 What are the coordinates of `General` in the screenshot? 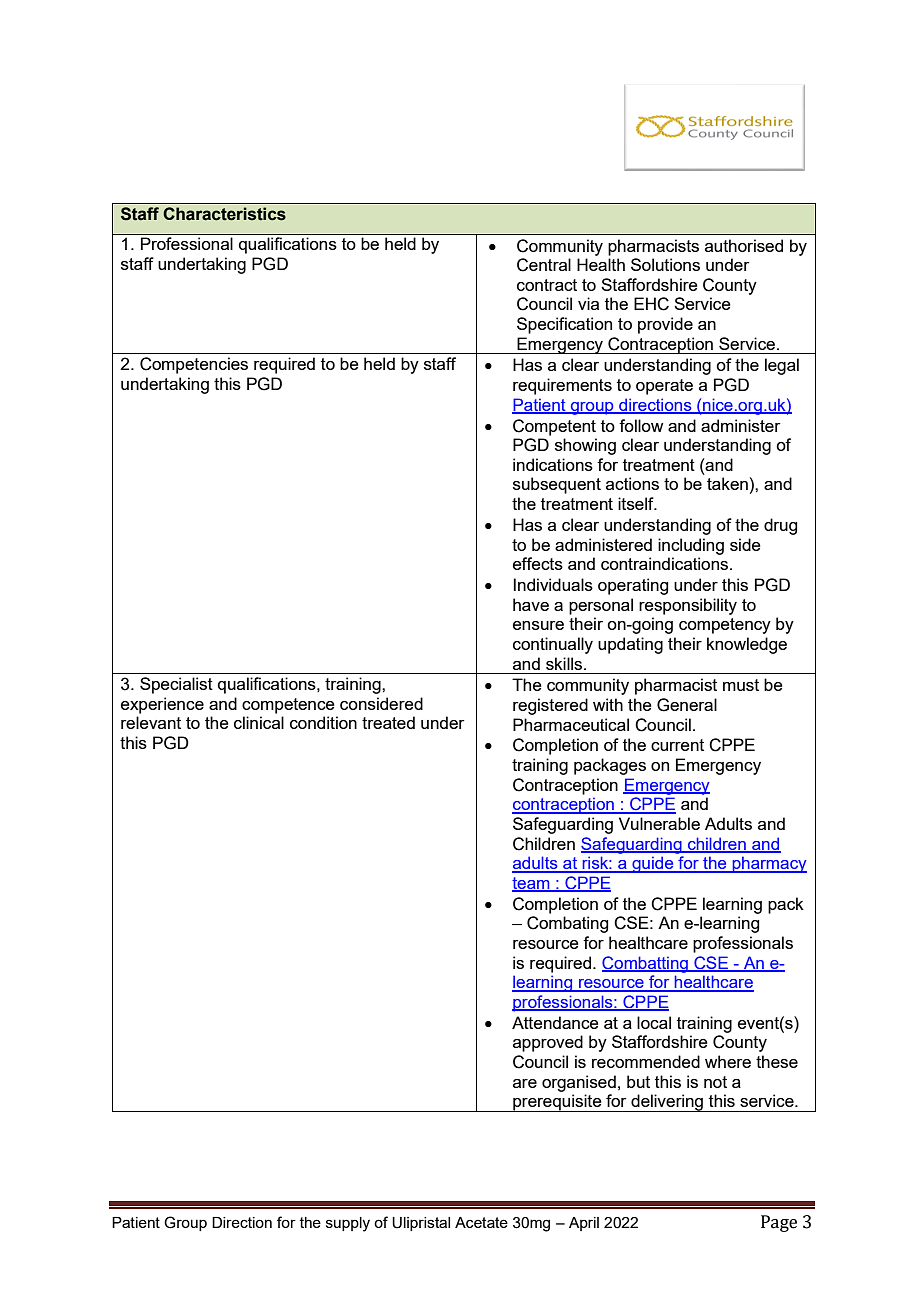 It's located at (687, 705).
